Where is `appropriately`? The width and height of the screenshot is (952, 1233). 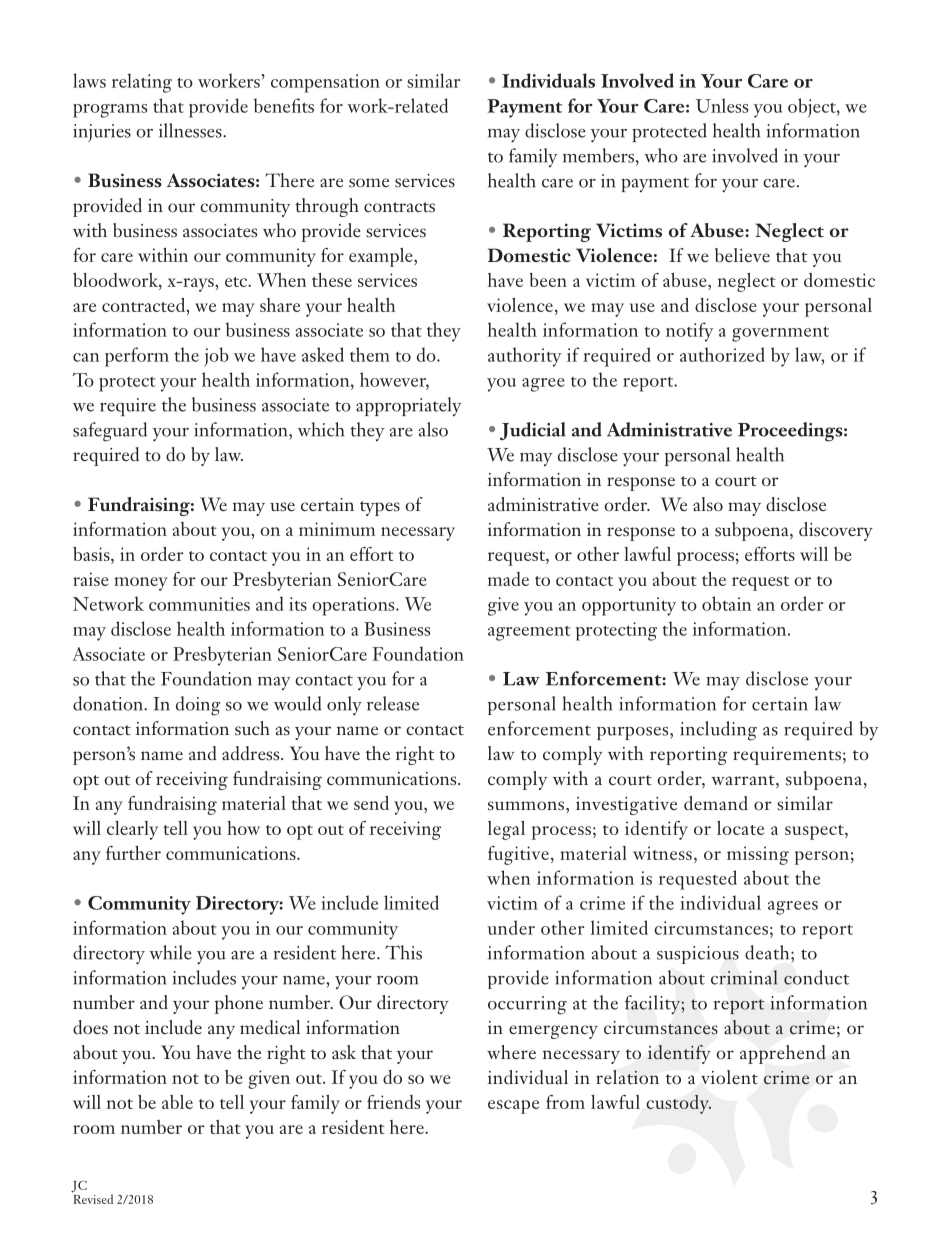
appropriately is located at coordinates (409, 406).
